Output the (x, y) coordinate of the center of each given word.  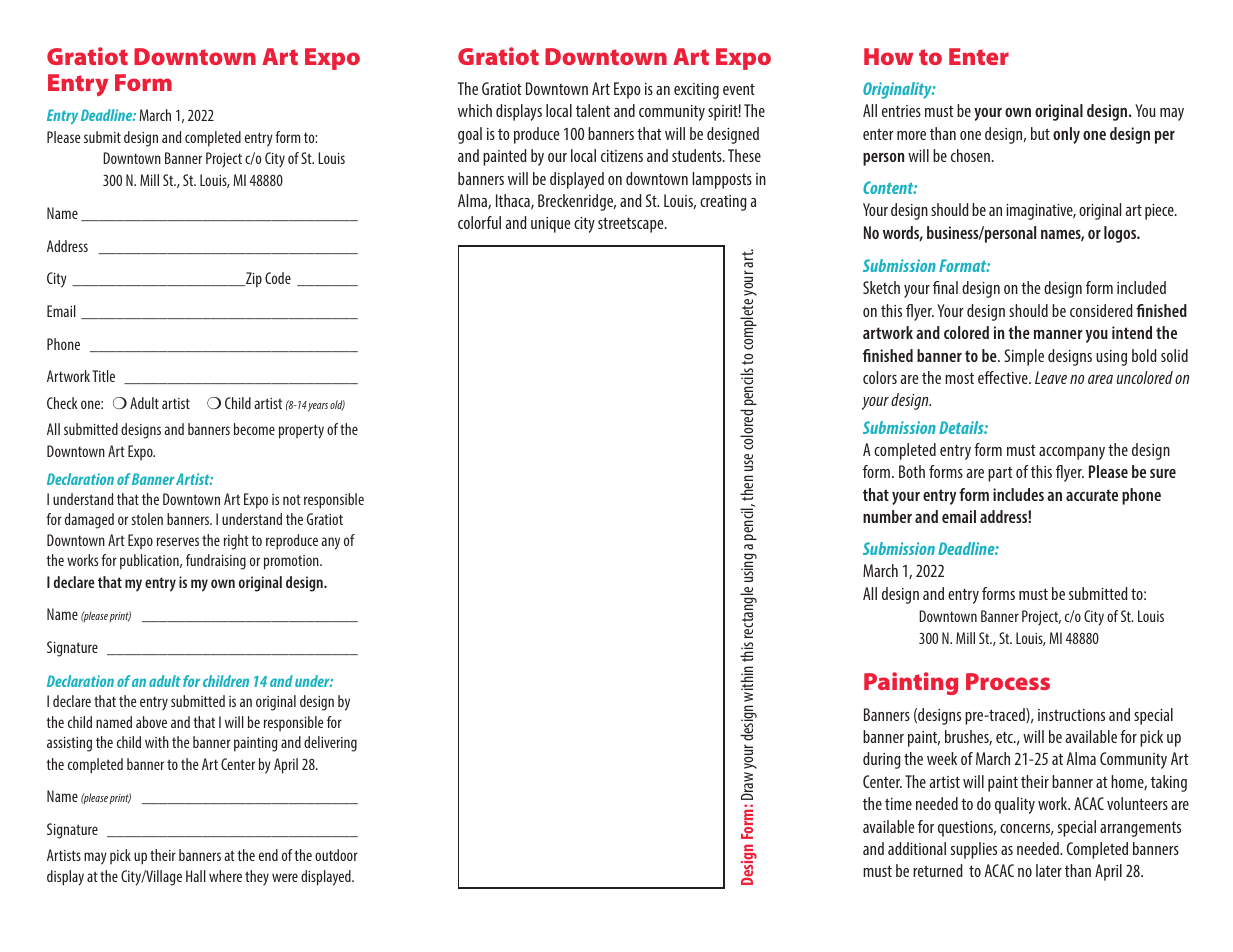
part (1000, 474)
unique (550, 225)
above (151, 722)
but (1040, 133)
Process (1008, 681)
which (475, 110)
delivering (330, 744)
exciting (696, 91)
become (254, 429)
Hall (196, 876)
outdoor (336, 855)
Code (278, 278)
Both (912, 471)
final (945, 287)
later (1049, 870)
